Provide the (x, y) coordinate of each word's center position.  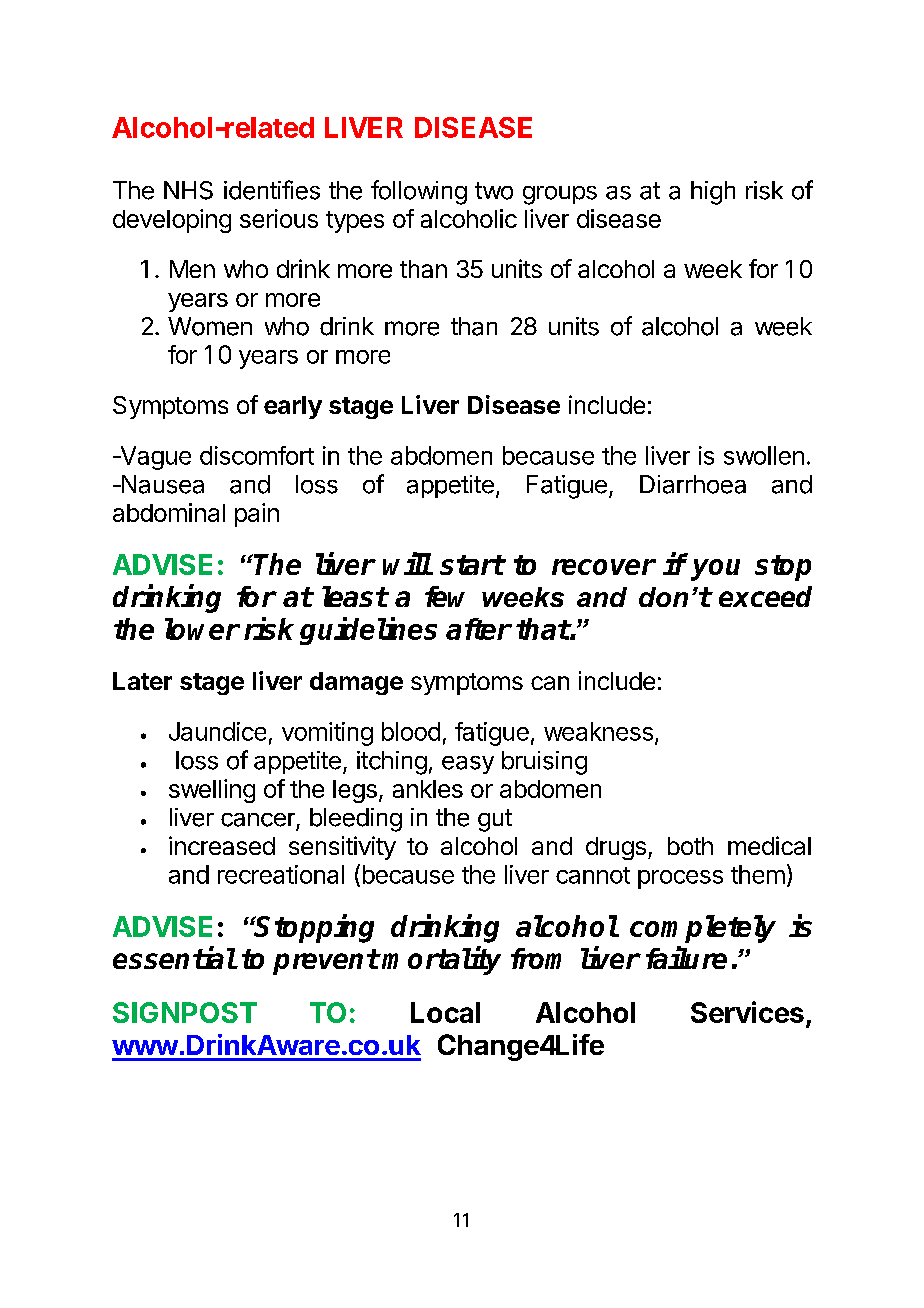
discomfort (257, 455)
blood (411, 731)
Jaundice (217, 731)
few (445, 596)
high (713, 193)
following (419, 192)
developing (172, 221)
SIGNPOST (185, 1012)
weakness (598, 731)
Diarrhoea (693, 484)
